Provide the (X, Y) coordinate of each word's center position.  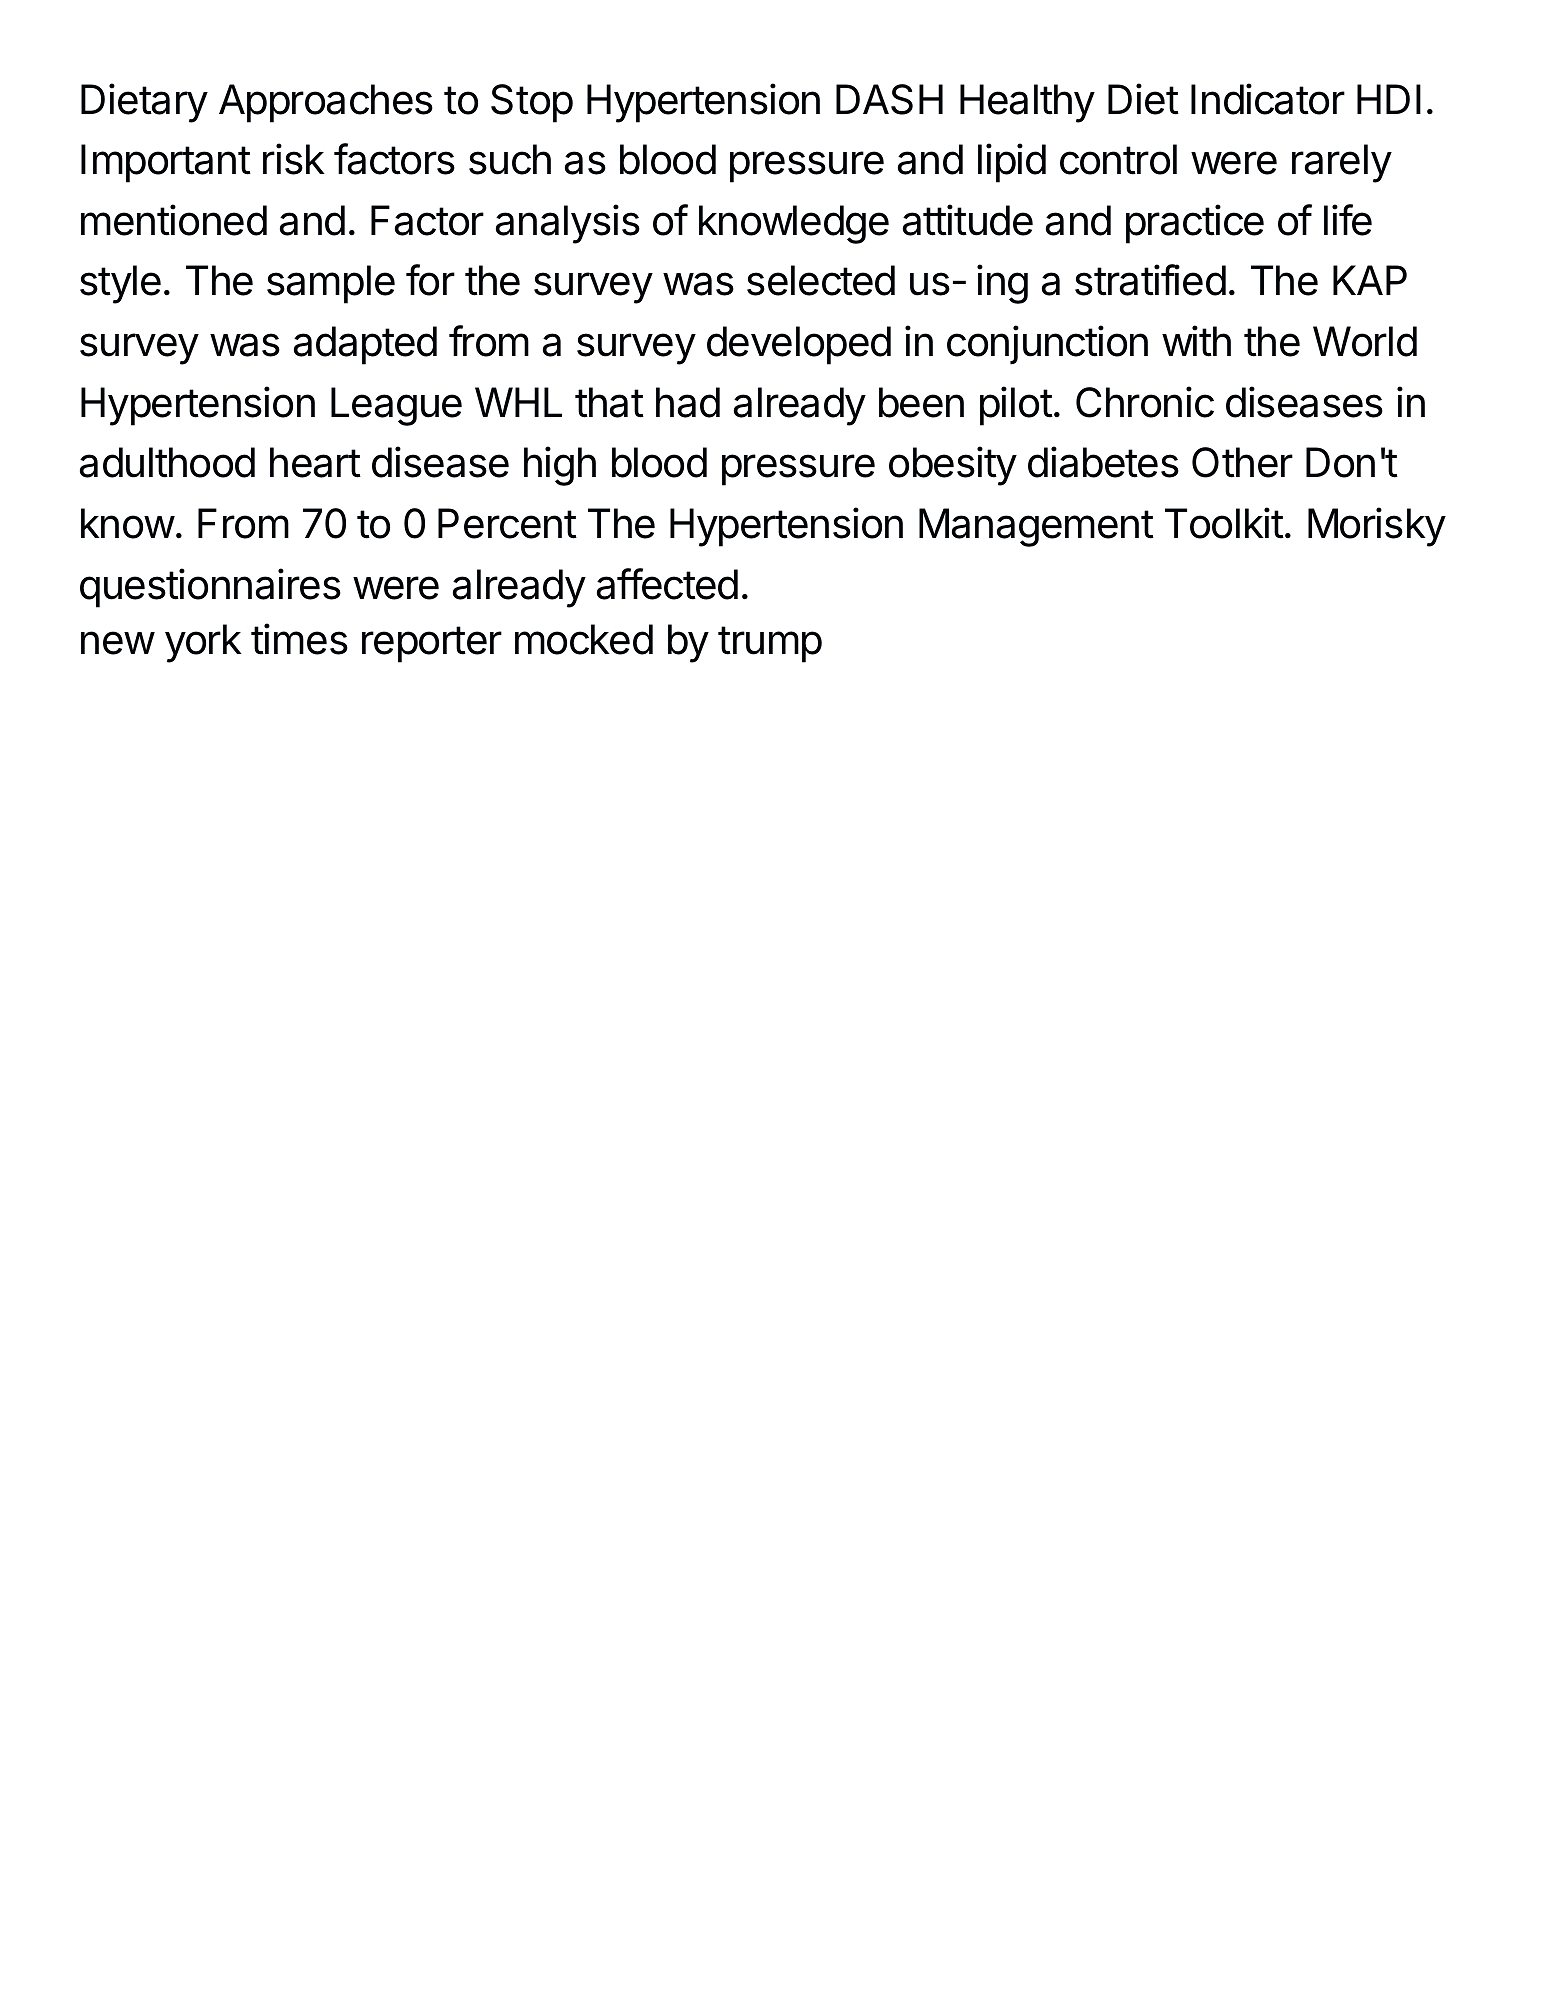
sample (331, 284)
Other (1242, 462)
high (560, 466)
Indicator (1268, 99)
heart (315, 462)
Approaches (326, 103)
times (299, 639)
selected (821, 280)
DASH (889, 99)
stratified (1150, 280)
